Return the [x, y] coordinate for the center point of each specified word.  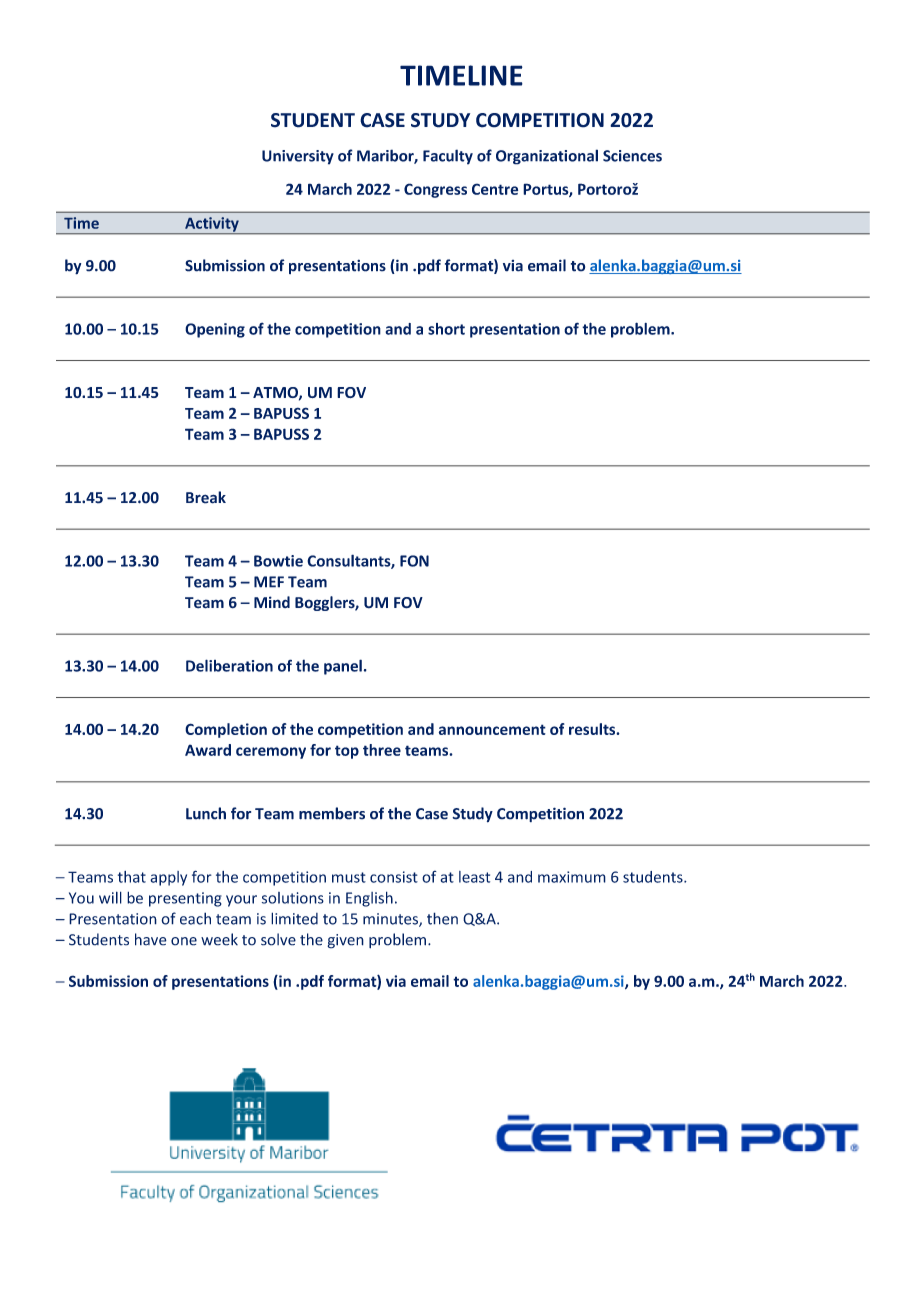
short [446, 329]
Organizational [547, 157]
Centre [495, 189]
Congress [435, 190]
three [382, 750]
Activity [212, 225]
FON [414, 561]
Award [208, 750]
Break [206, 497]
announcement [492, 729]
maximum [572, 877]
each [195, 918]
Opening [215, 330]
